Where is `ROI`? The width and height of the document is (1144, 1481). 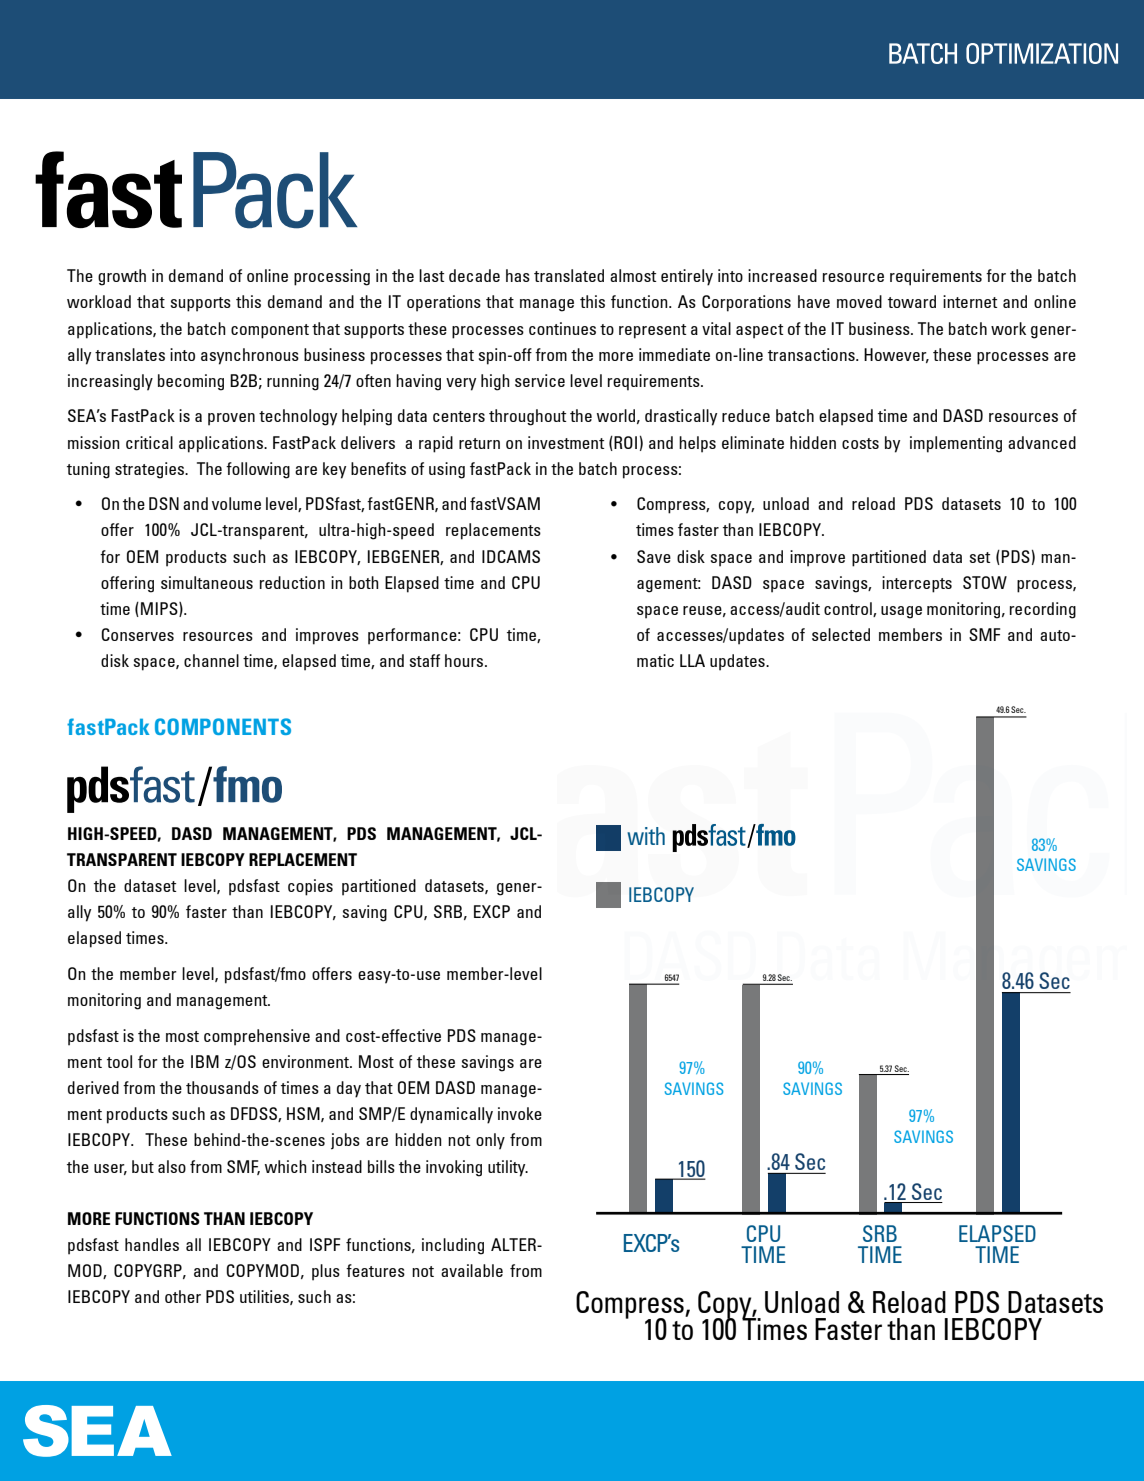 ROI is located at coordinates (624, 443).
